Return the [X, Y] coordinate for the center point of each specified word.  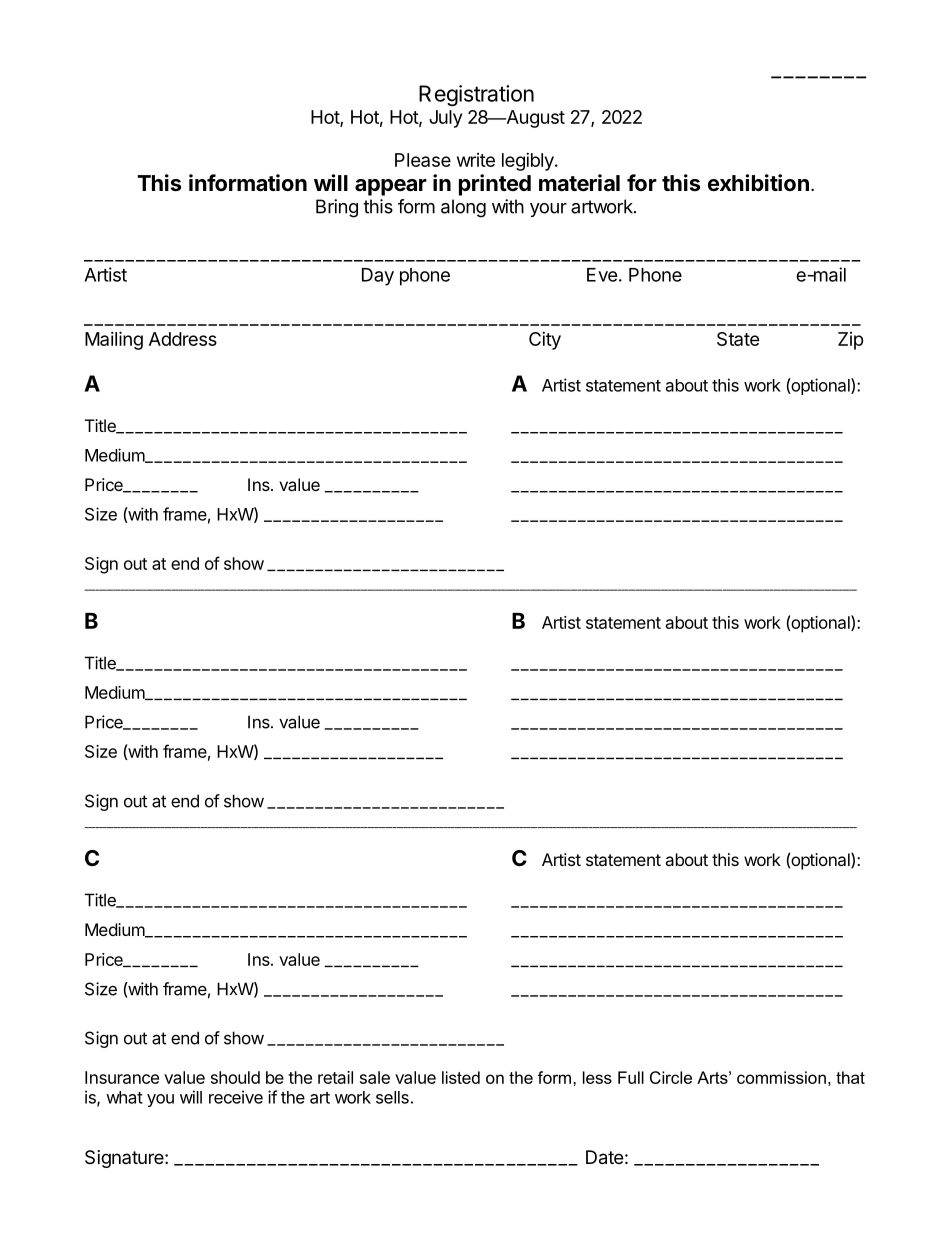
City [545, 341]
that [850, 1077]
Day [378, 277]
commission [781, 1077]
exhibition [758, 182]
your [548, 210]
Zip [851, 341]
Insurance [122, 1077]
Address [183, 339]
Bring [337, 208]
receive [236, 1097]
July [445, 119]
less [597, 1077]
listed [461, 1077]
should [235, 1077]
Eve [602, 275]
